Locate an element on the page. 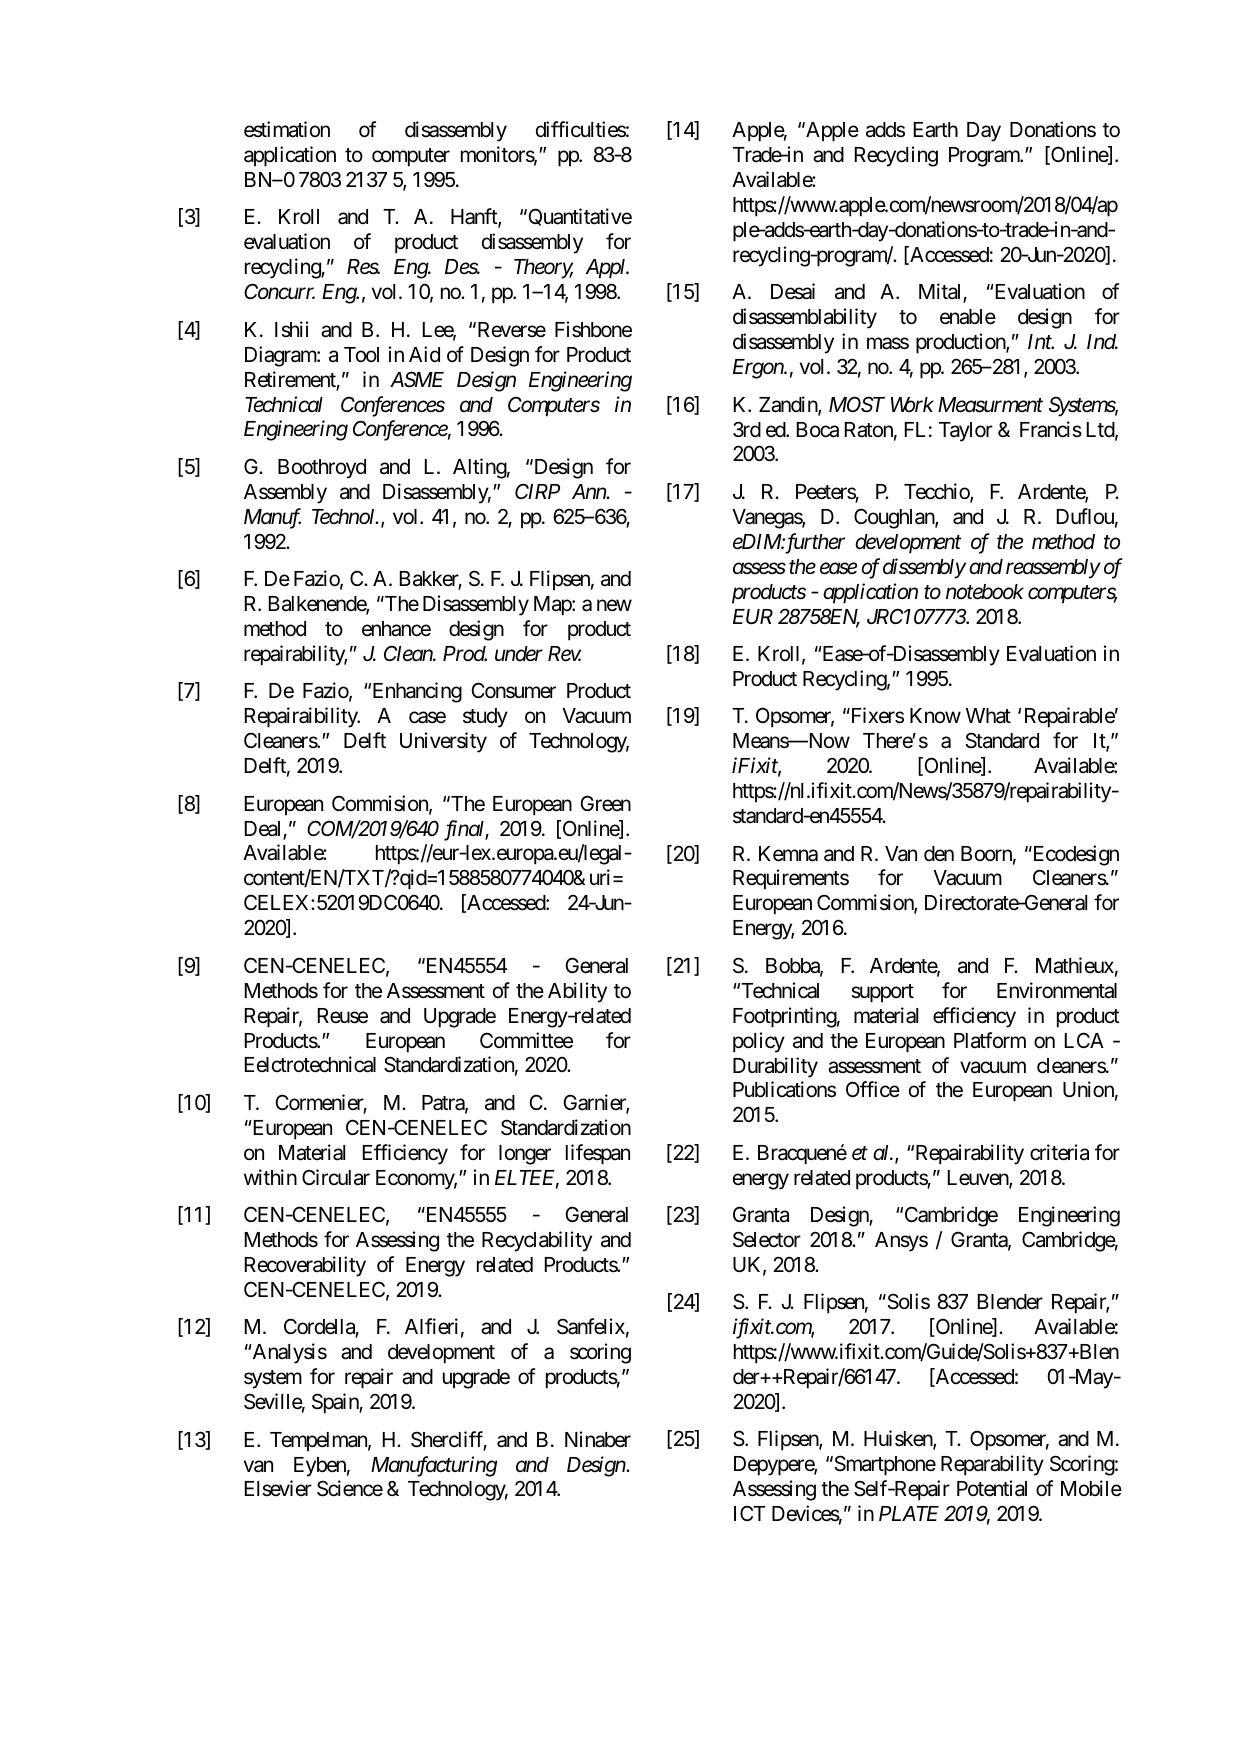  Science is located at coordinates (350, 1488).
